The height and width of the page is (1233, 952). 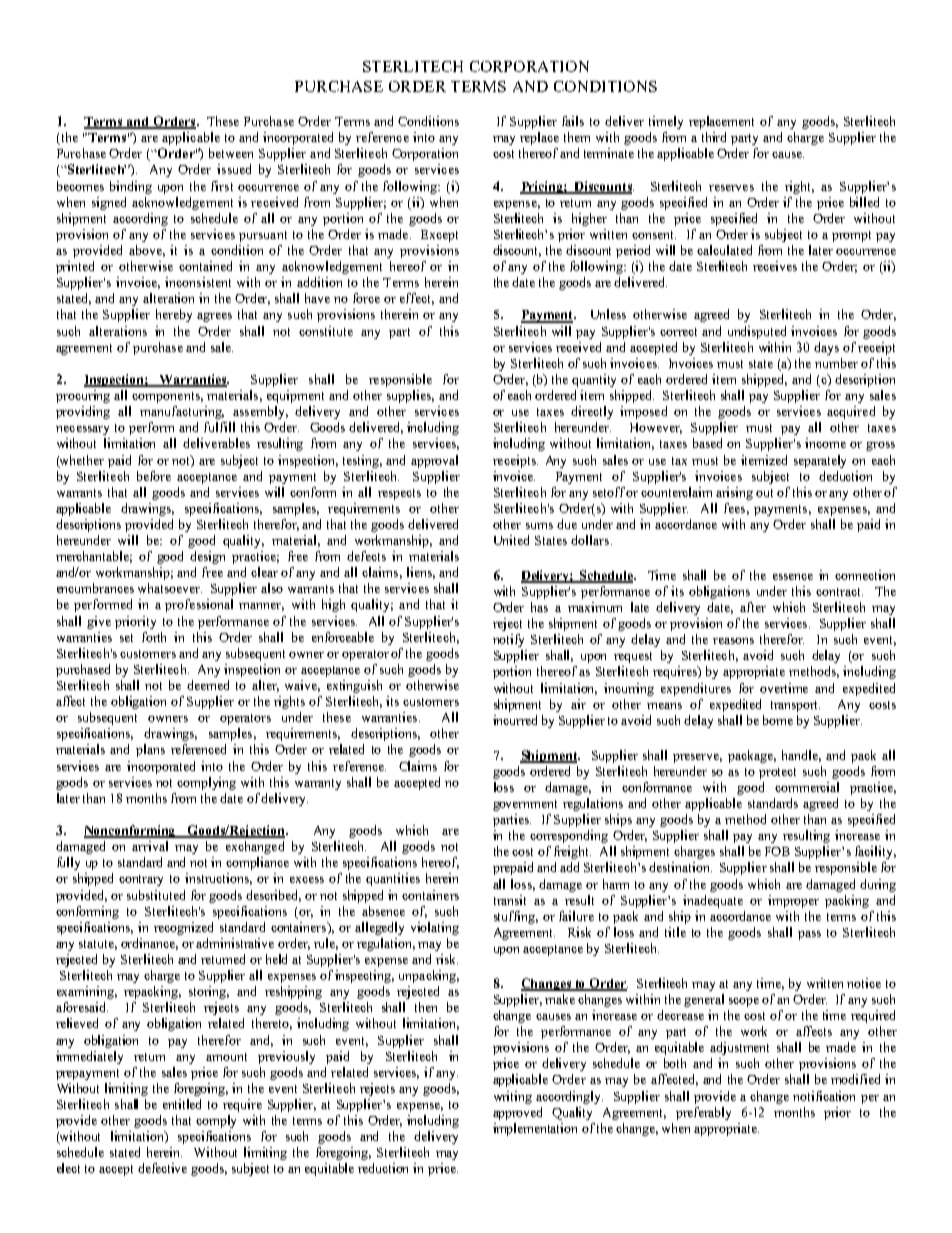 What do you see at coordinates (510, 900) in the page?
I see `transit` at bounding box center [510, 900].
